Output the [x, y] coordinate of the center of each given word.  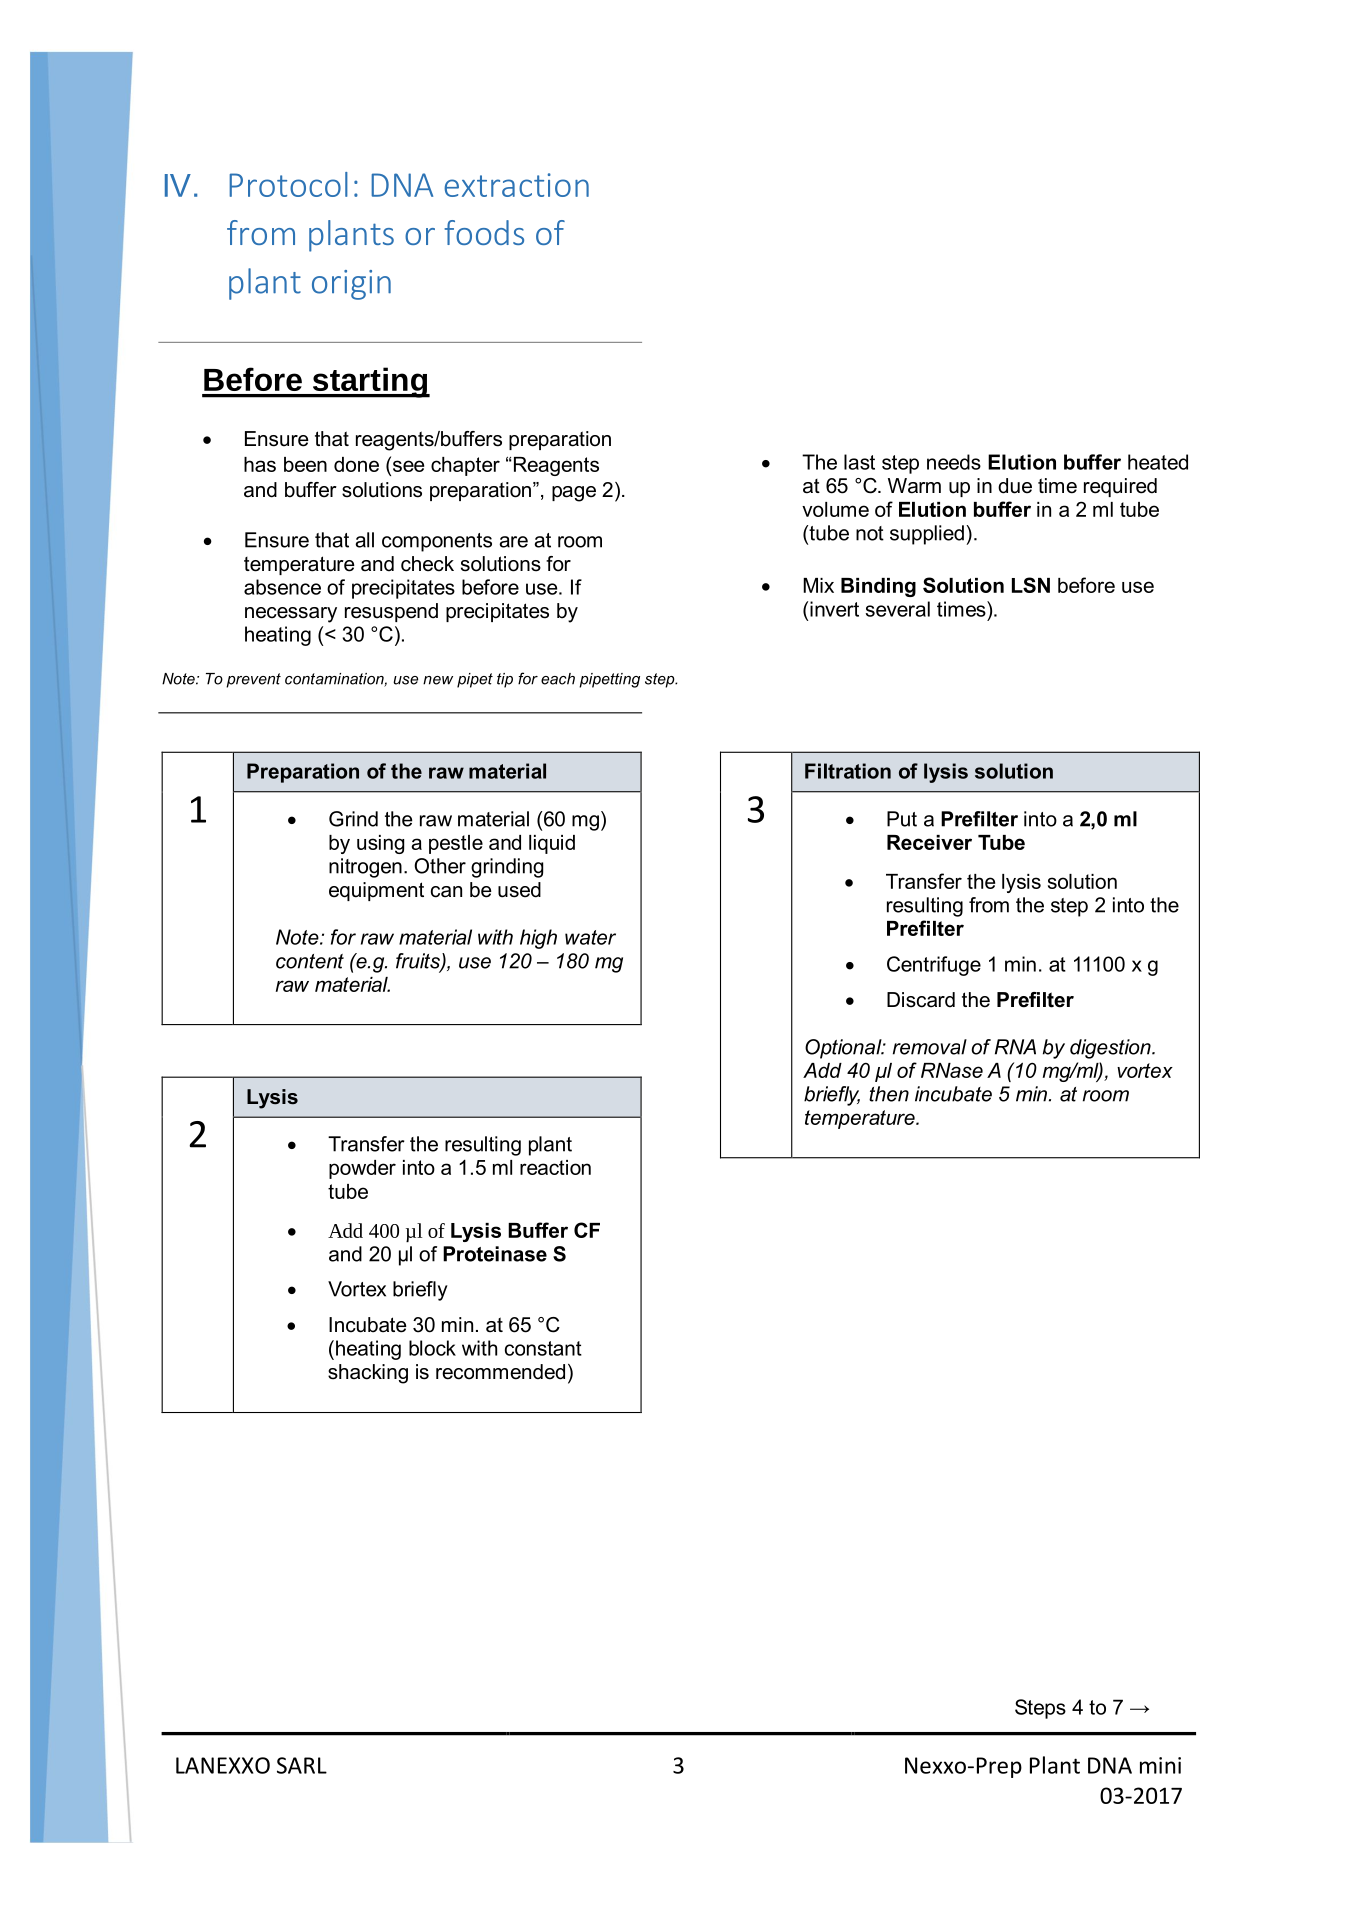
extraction [516, 185]
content [310, 961]
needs [954, 462]
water [590, 937]
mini [1160, 1765]
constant [543, 1348]
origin [351, 285]
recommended [500, 1372]
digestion [1111, 1049]
